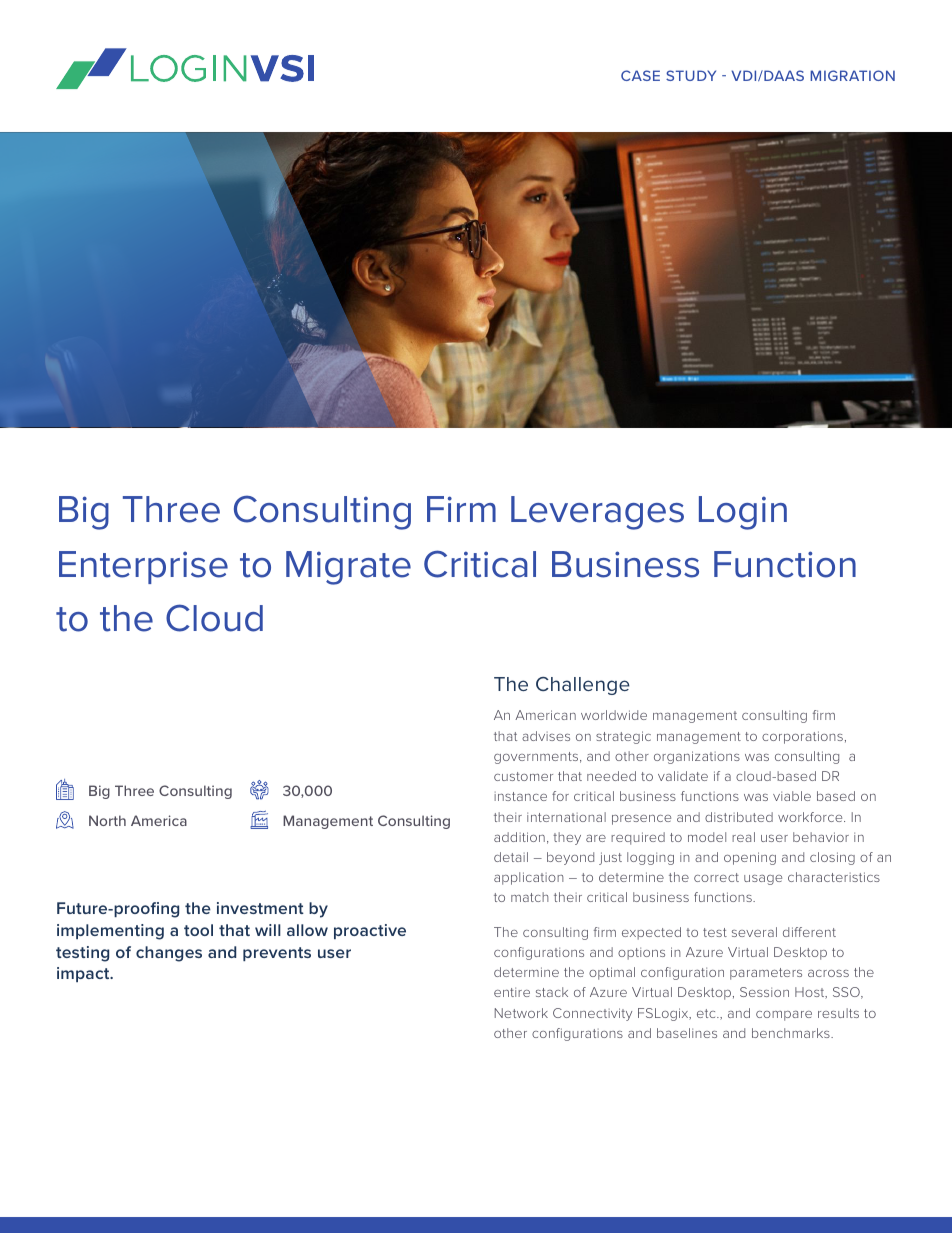 The height and width of the document is (1233, 952). Describe the element at coordinates (764, 992) in the document. I see `Session` at that location.
